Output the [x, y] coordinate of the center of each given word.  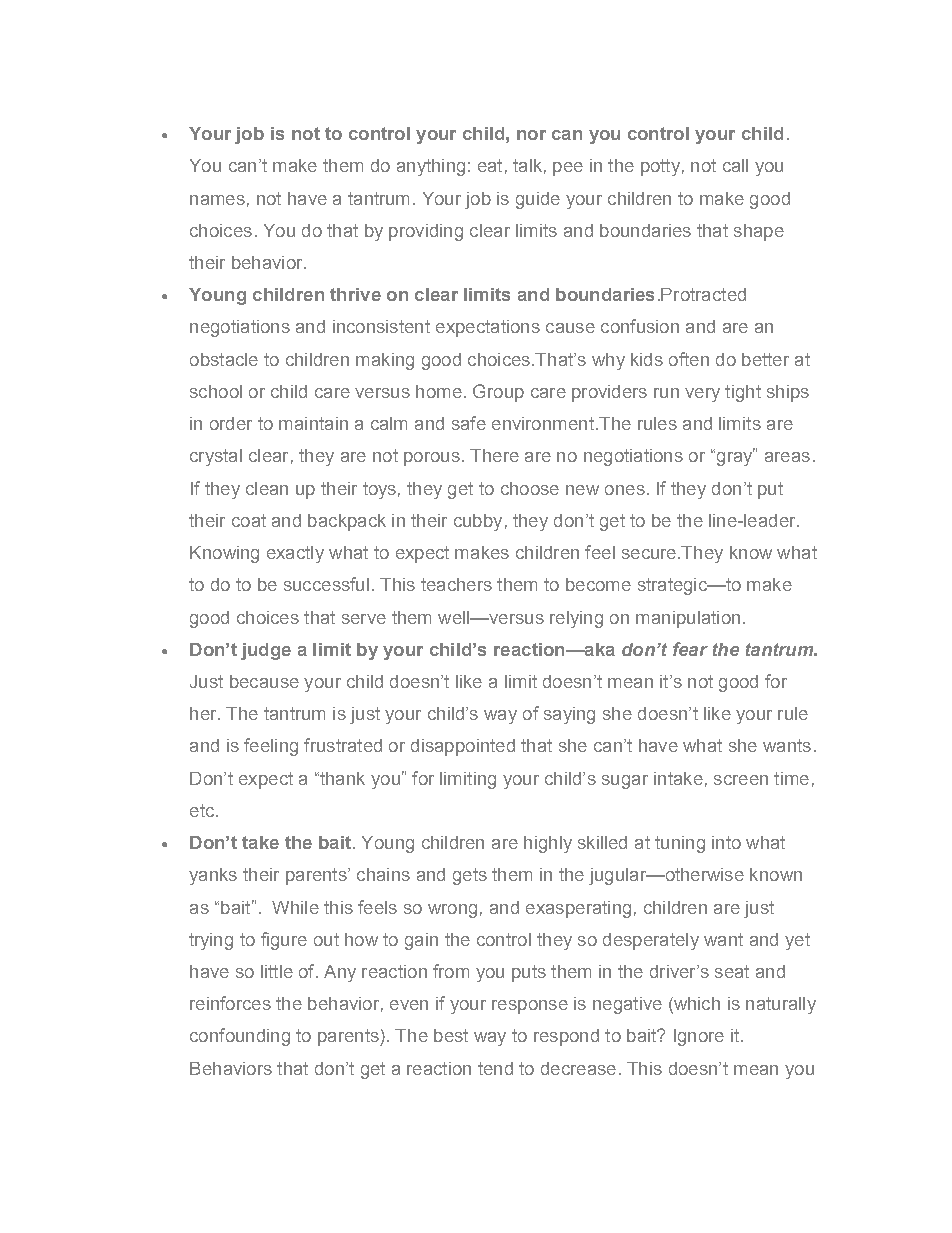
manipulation [688, 619]
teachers [456, 584]
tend [495, 1068]
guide [538, 200]
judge [266, 651]
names [217, 200]
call [735, 165]
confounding [240, 1037]
